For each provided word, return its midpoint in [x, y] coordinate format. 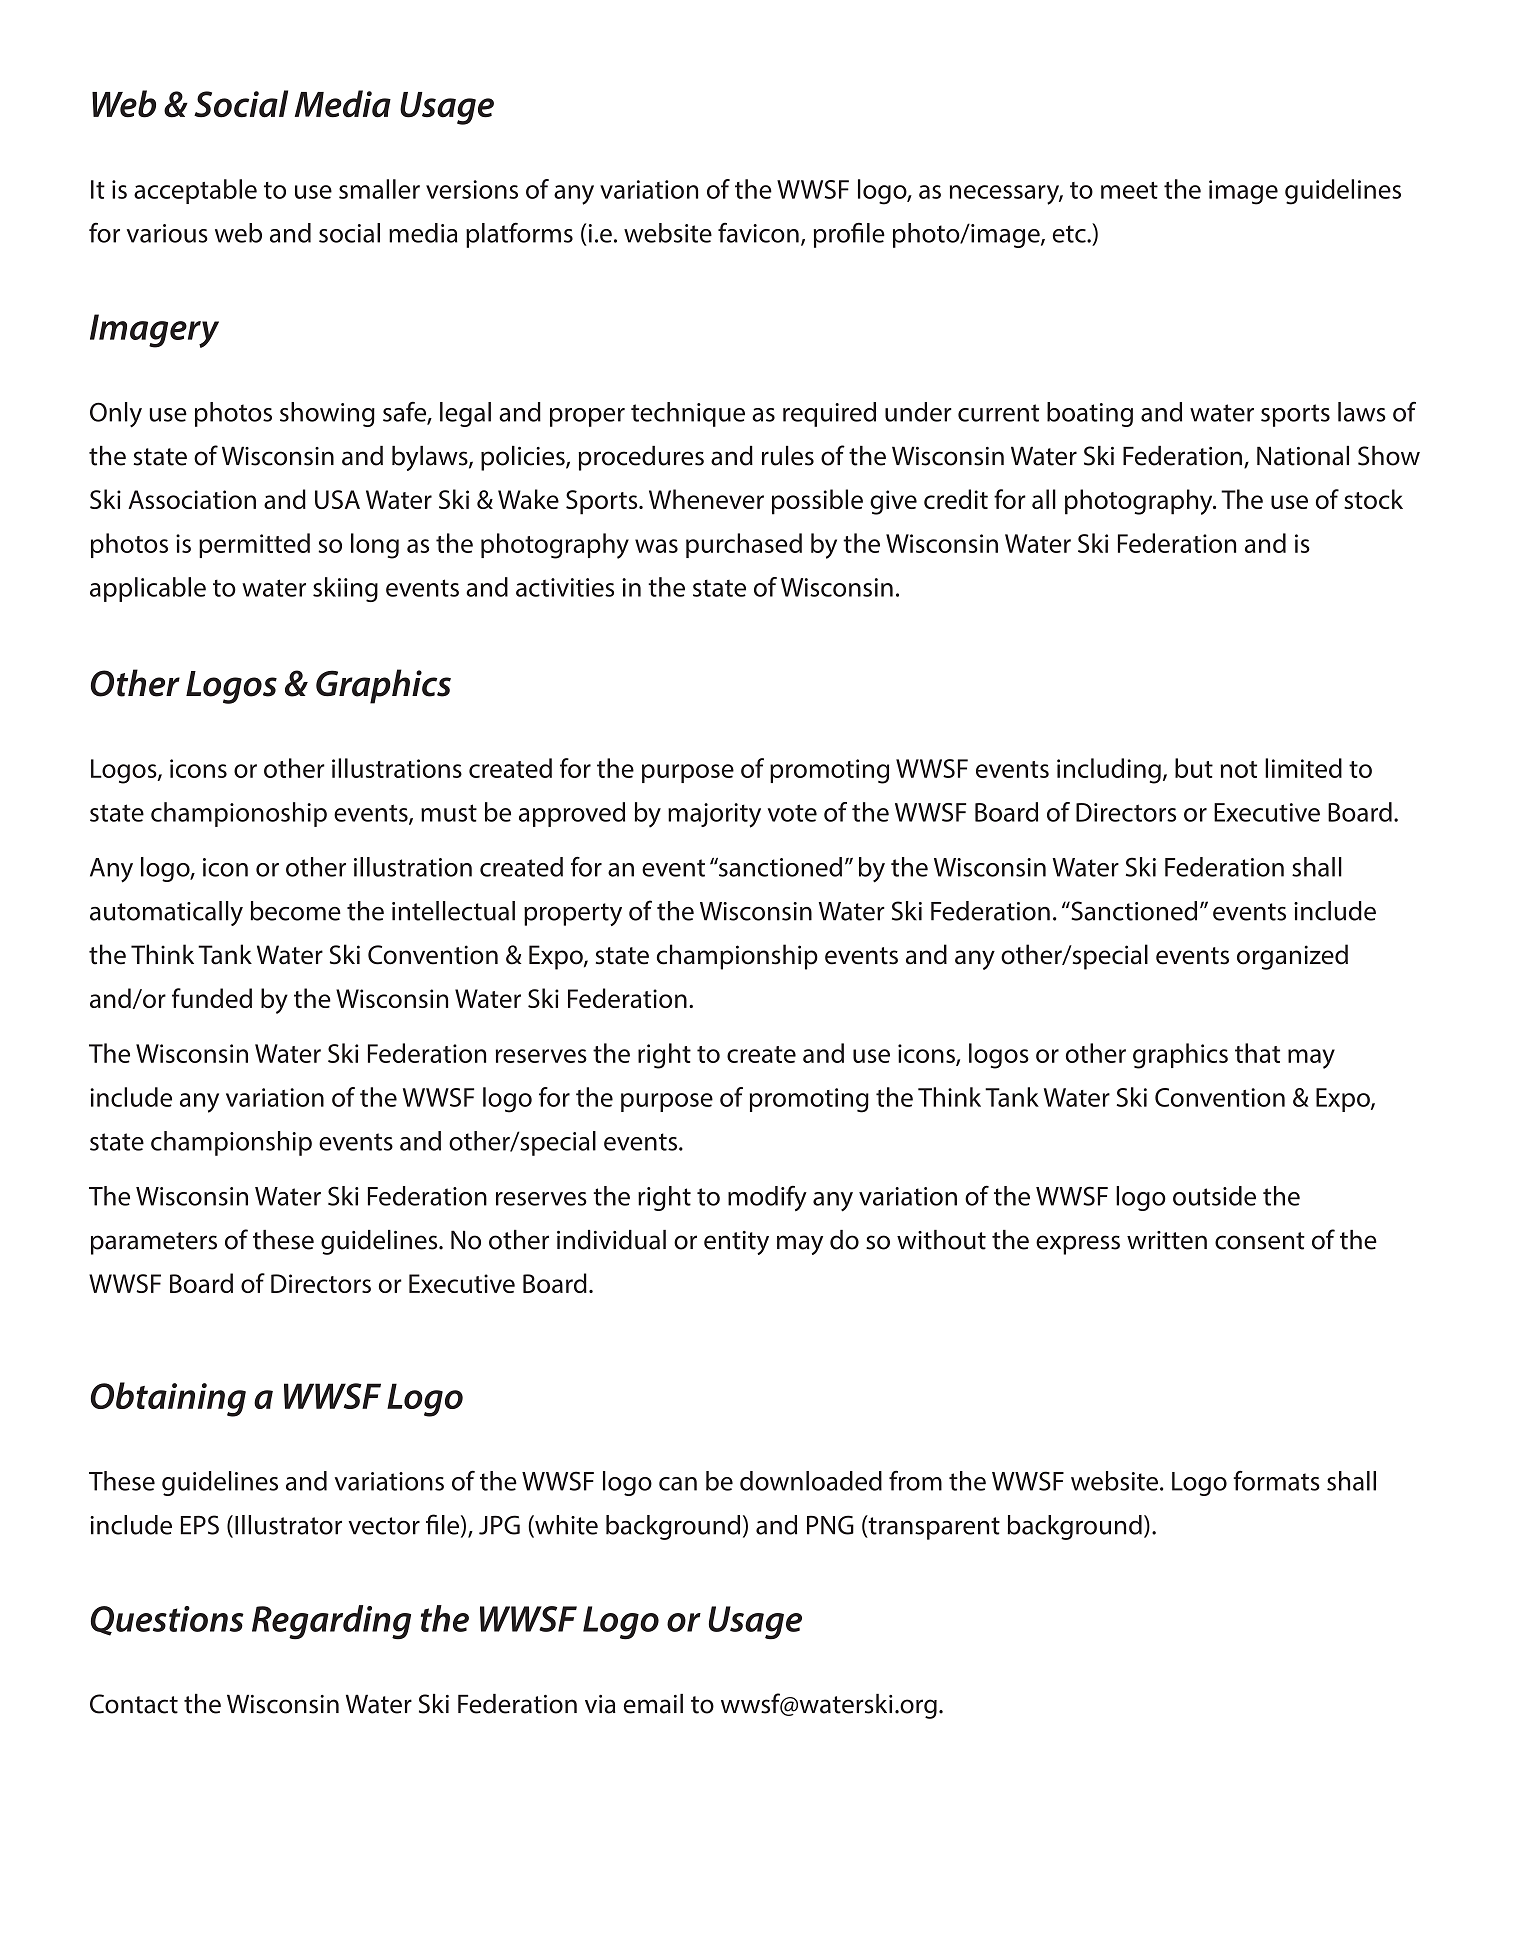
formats [1276, 1480]
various [167, 233]
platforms [519, 235]
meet [1129, 190]
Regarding [331, 1622]
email [653, 1704]
